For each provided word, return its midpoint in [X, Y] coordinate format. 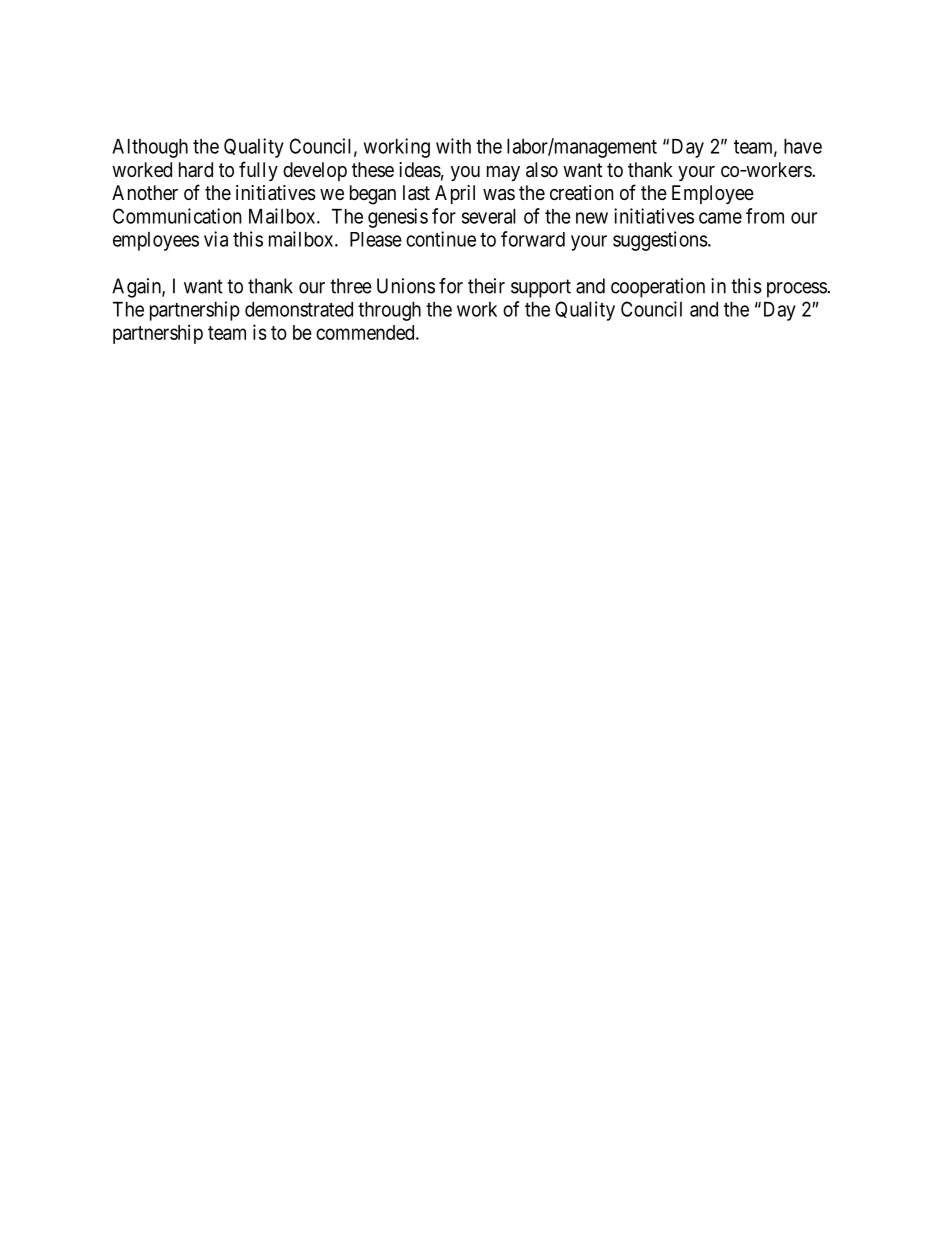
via [216, 239]
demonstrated [299, 309]
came [720, 218]
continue [441, 239]
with [453, 146]
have [803, 146]
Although [150, 148]
